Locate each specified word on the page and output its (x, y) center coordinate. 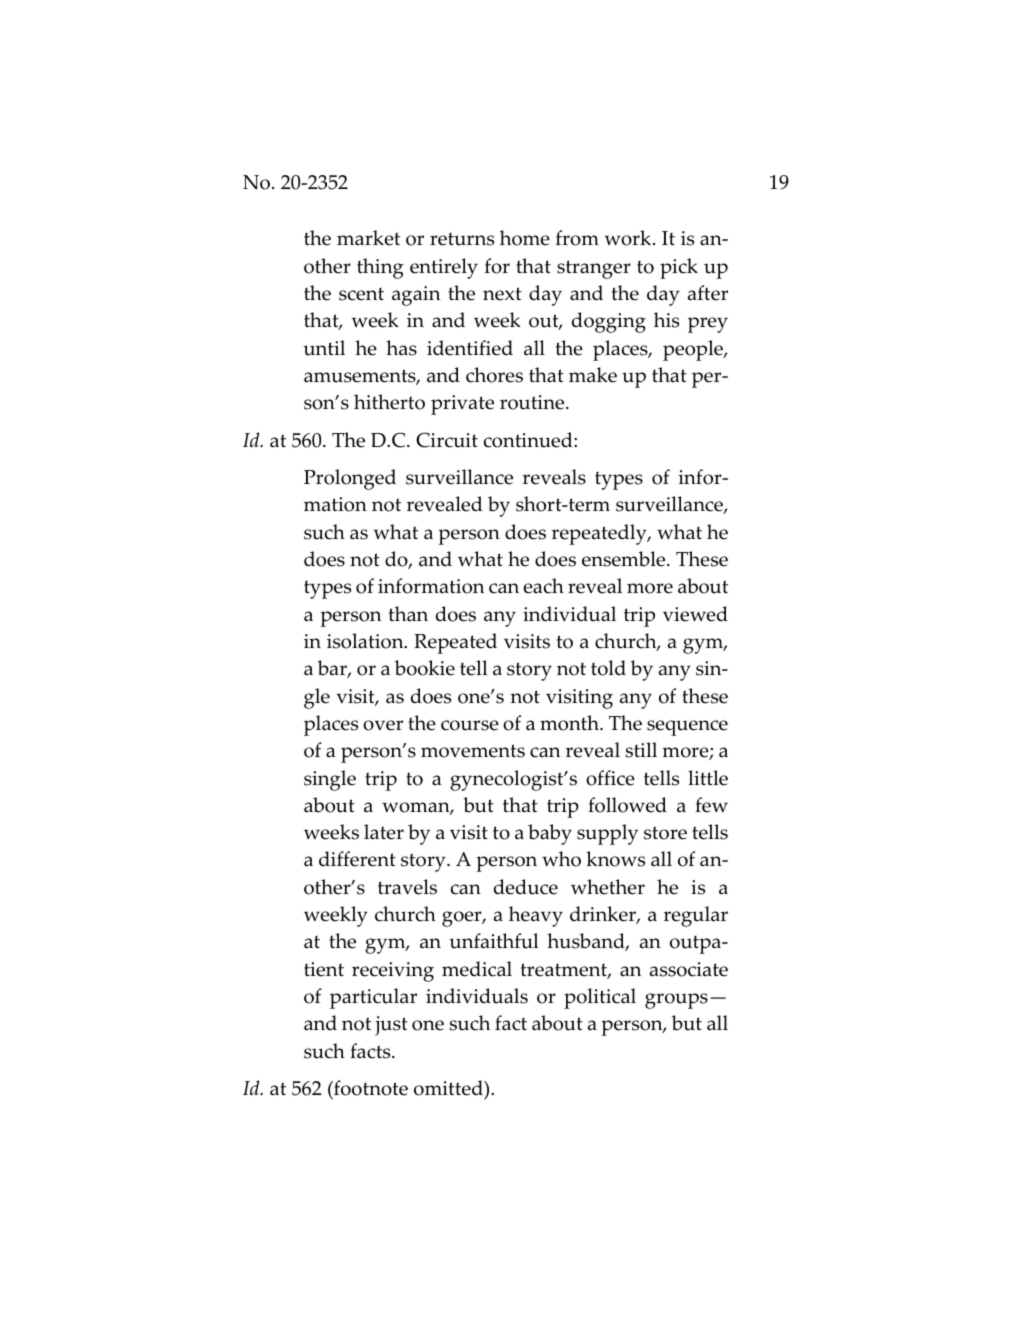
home (525, 238)
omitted (449, 1089)
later (384, 832)
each (543, 586)
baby (550, 834)
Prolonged (350, 479)
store (665, 833)
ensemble (625, 559)
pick (679, 268)
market (368, 238)
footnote (370, 1089)
